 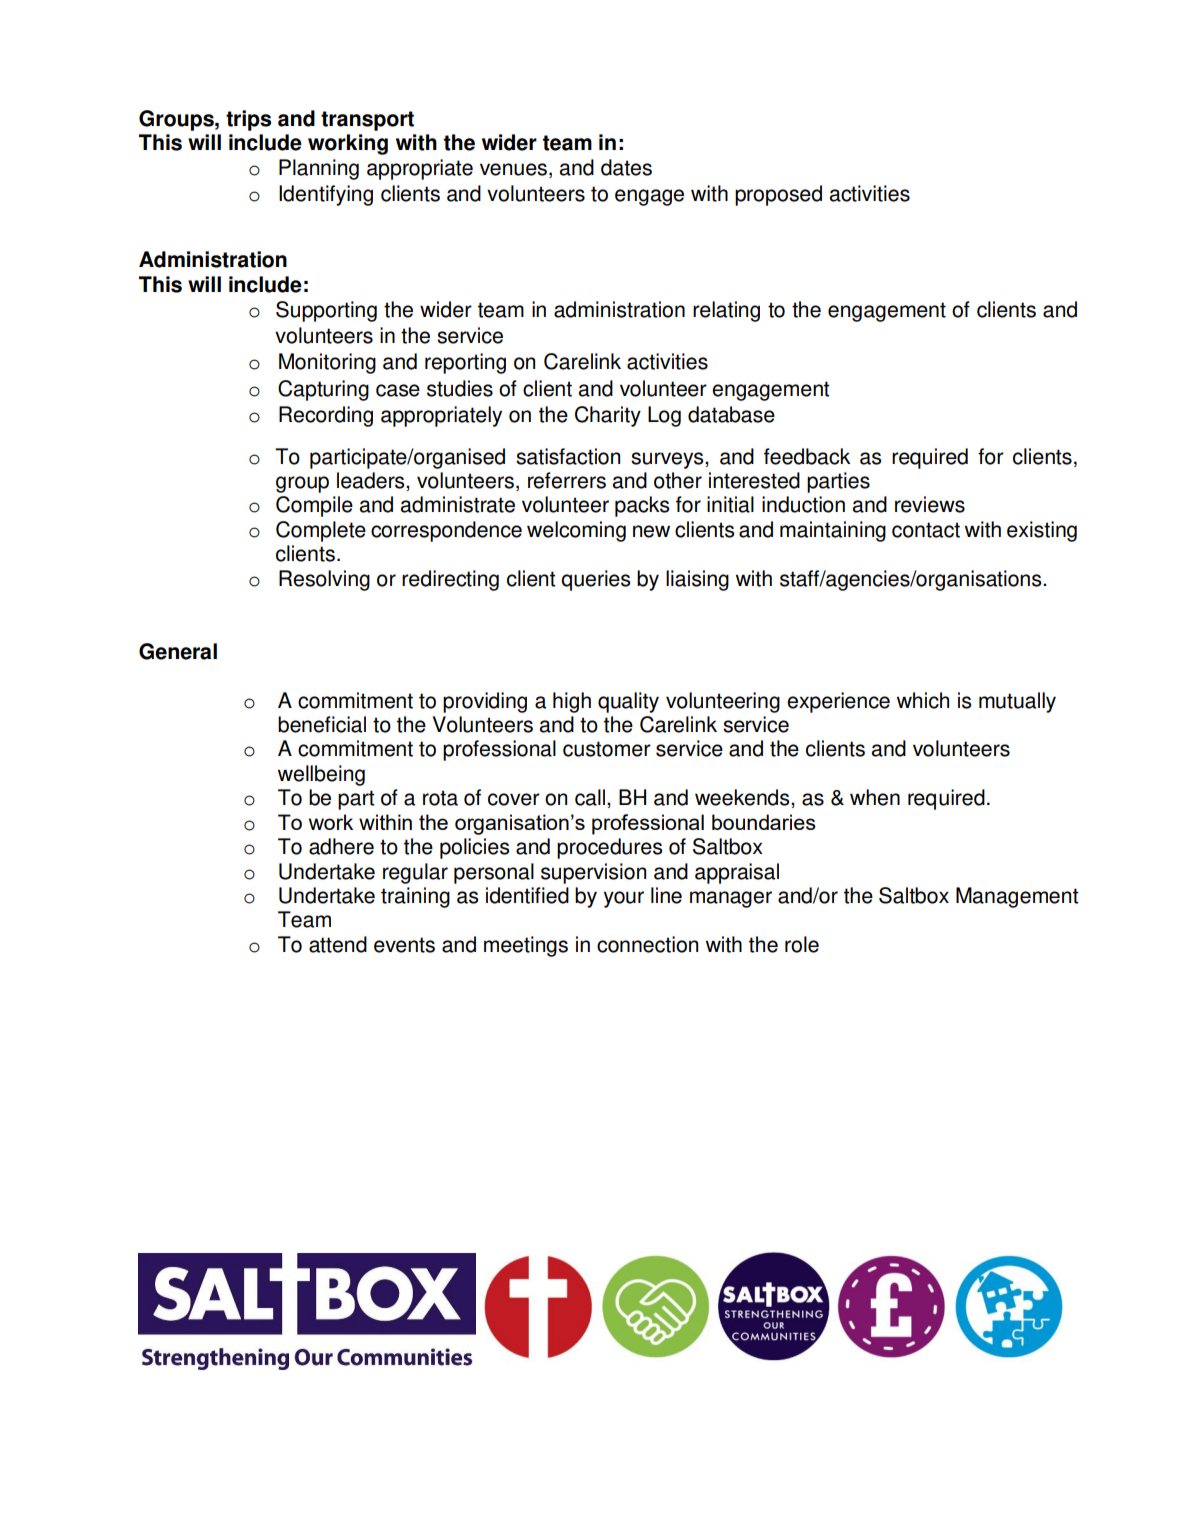 I want to click on proposed, so click(x=778, y=195).
